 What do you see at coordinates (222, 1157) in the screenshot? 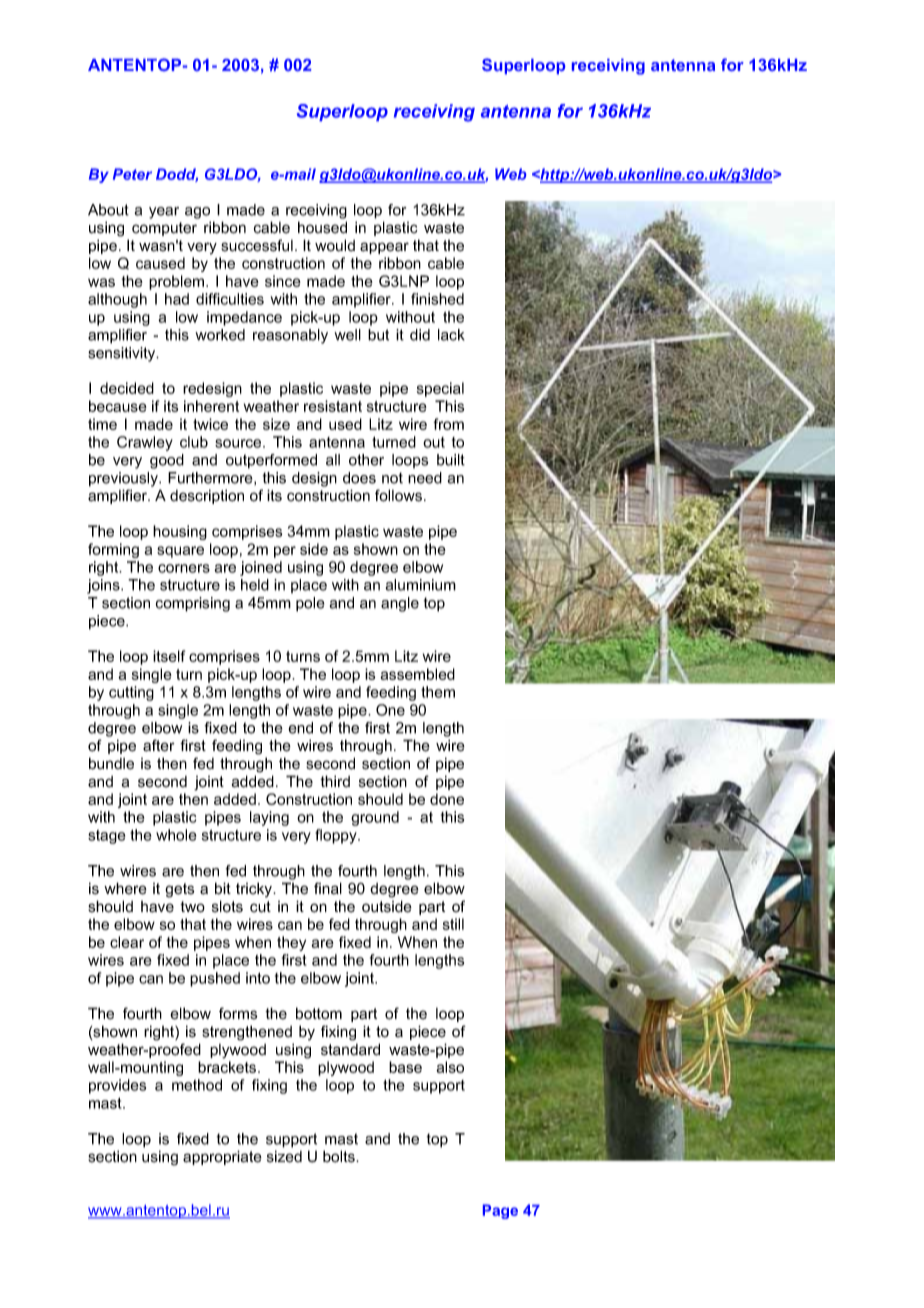
I see `appropriate` at bounding box center [222, 1157].
